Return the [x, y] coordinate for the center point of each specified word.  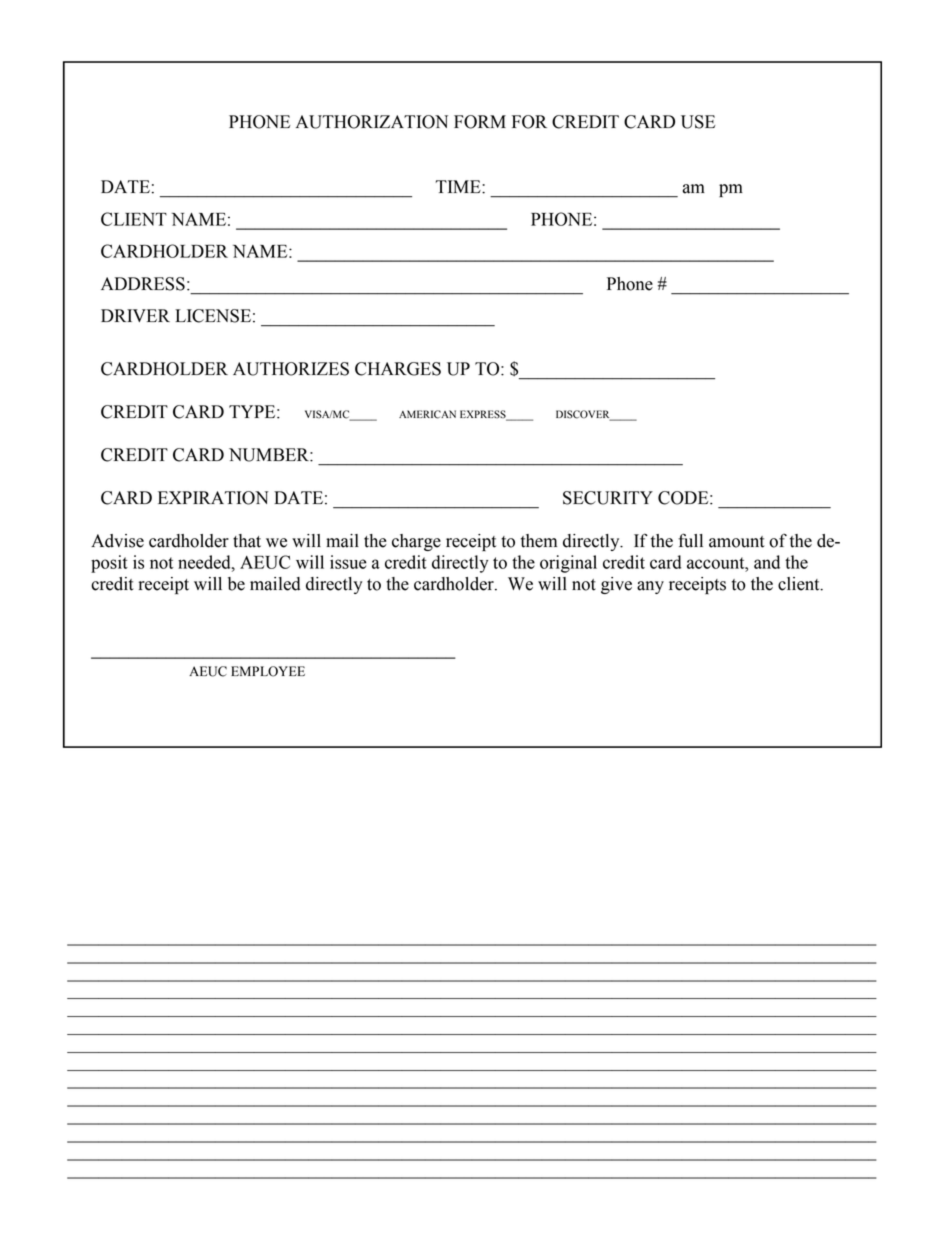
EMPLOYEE [268, 671]
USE [698, 122]
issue [348, 562]
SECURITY [608, 498]
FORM [480, 122]
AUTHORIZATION [372, 122]
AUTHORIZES [291, 369]
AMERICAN [427, 414]
